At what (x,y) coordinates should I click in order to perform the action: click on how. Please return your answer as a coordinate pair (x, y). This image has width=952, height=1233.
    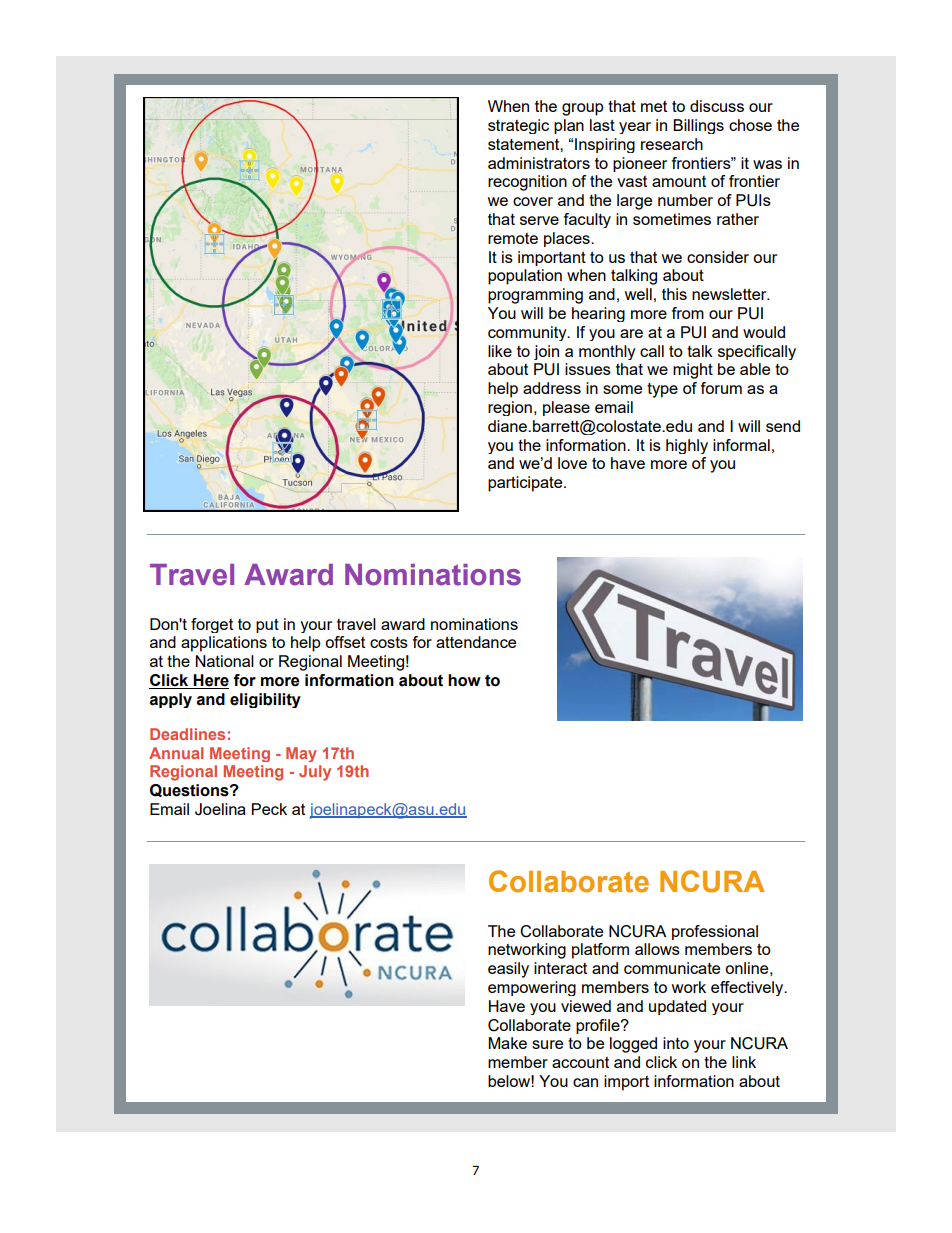
    Looking at the image, I should click on (464, 680).
